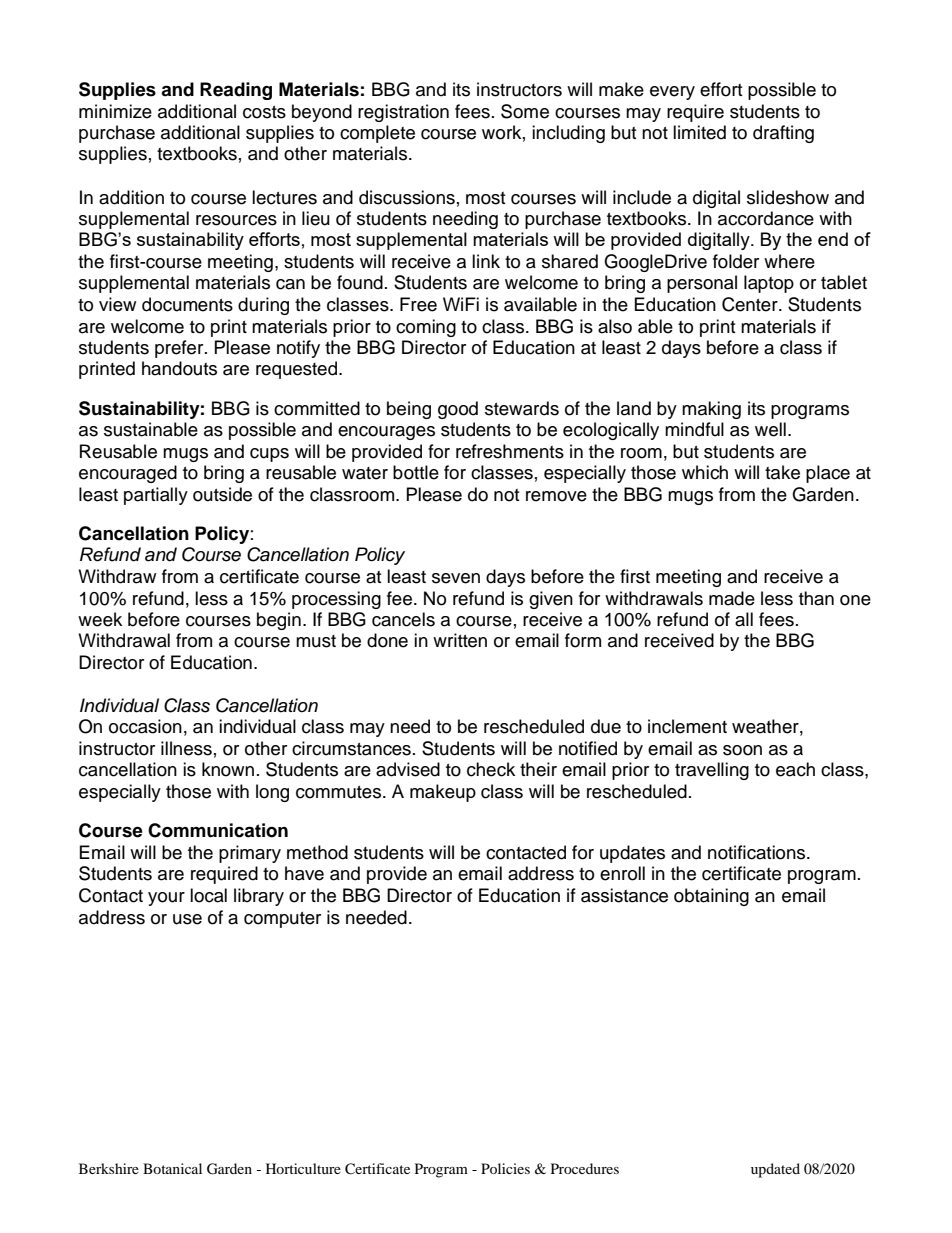 The width and height of the image is (952, 1233). I want to click on written, so click(460, 640).
